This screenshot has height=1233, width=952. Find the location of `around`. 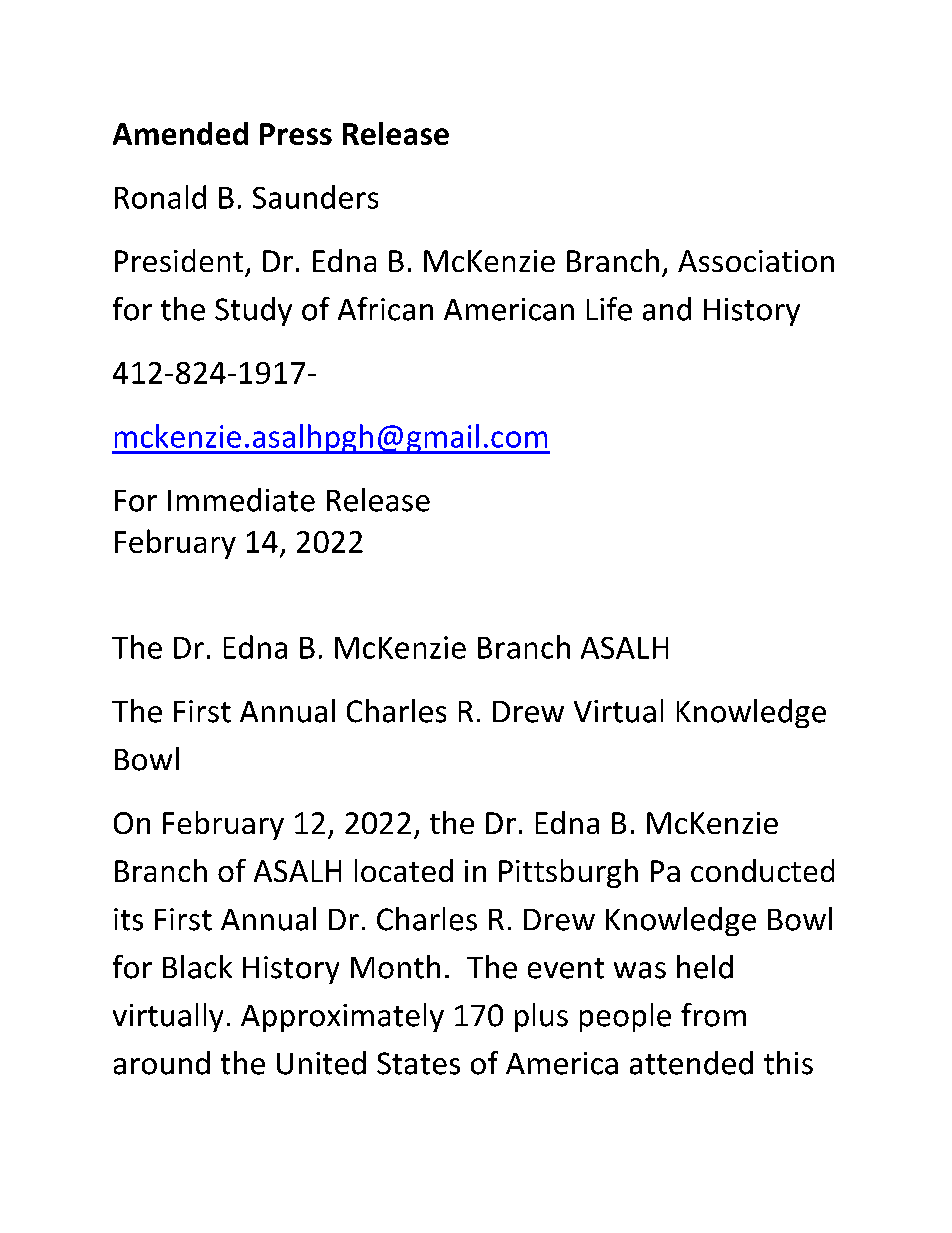

around is located at coordinates (162, 1063).
